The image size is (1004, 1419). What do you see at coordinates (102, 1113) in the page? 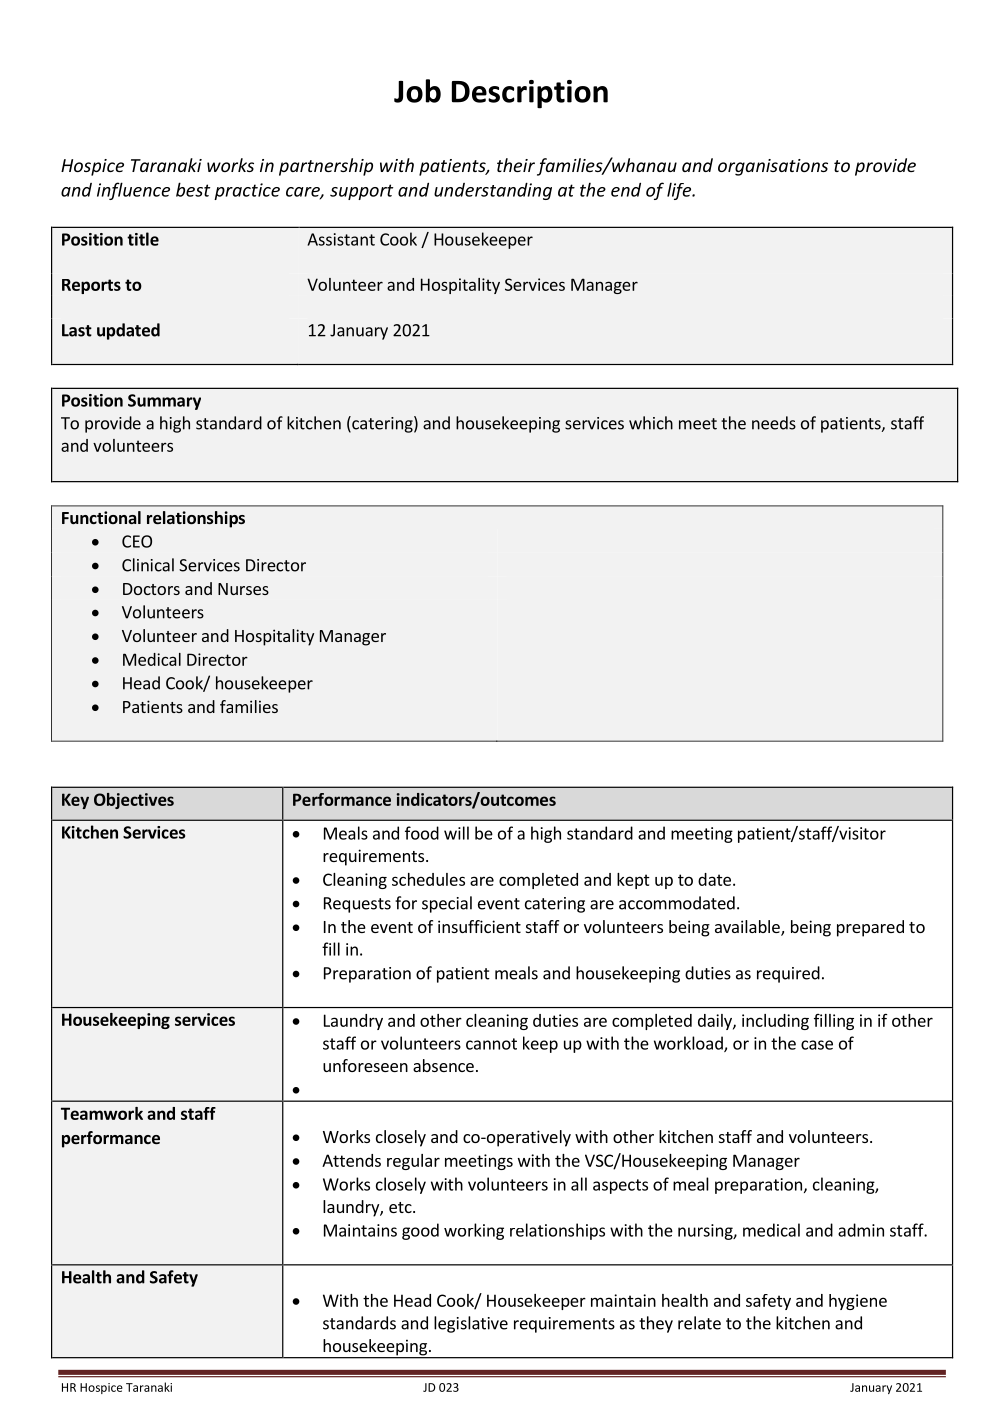
I see `Teamwork` at bounding box center [102, 1113].
